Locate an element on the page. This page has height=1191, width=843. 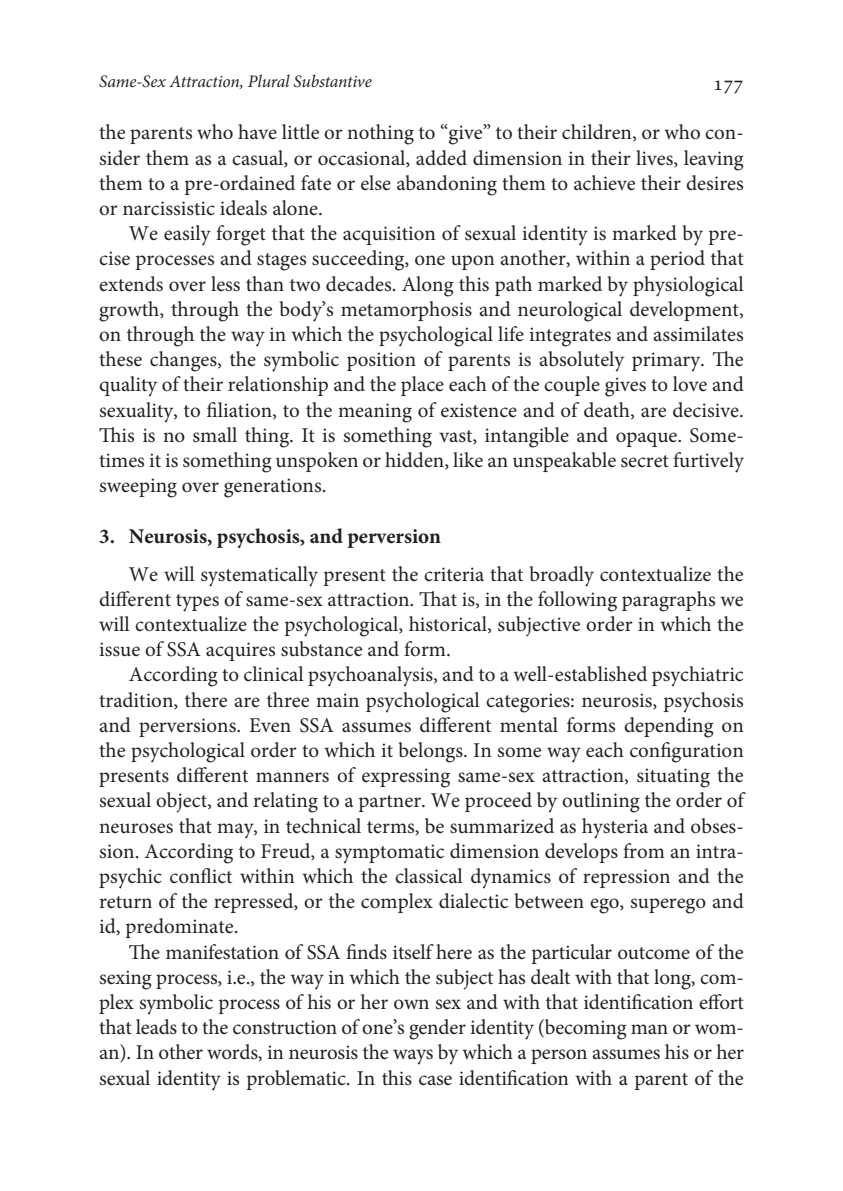
have is located at coordinates (257, 132).
